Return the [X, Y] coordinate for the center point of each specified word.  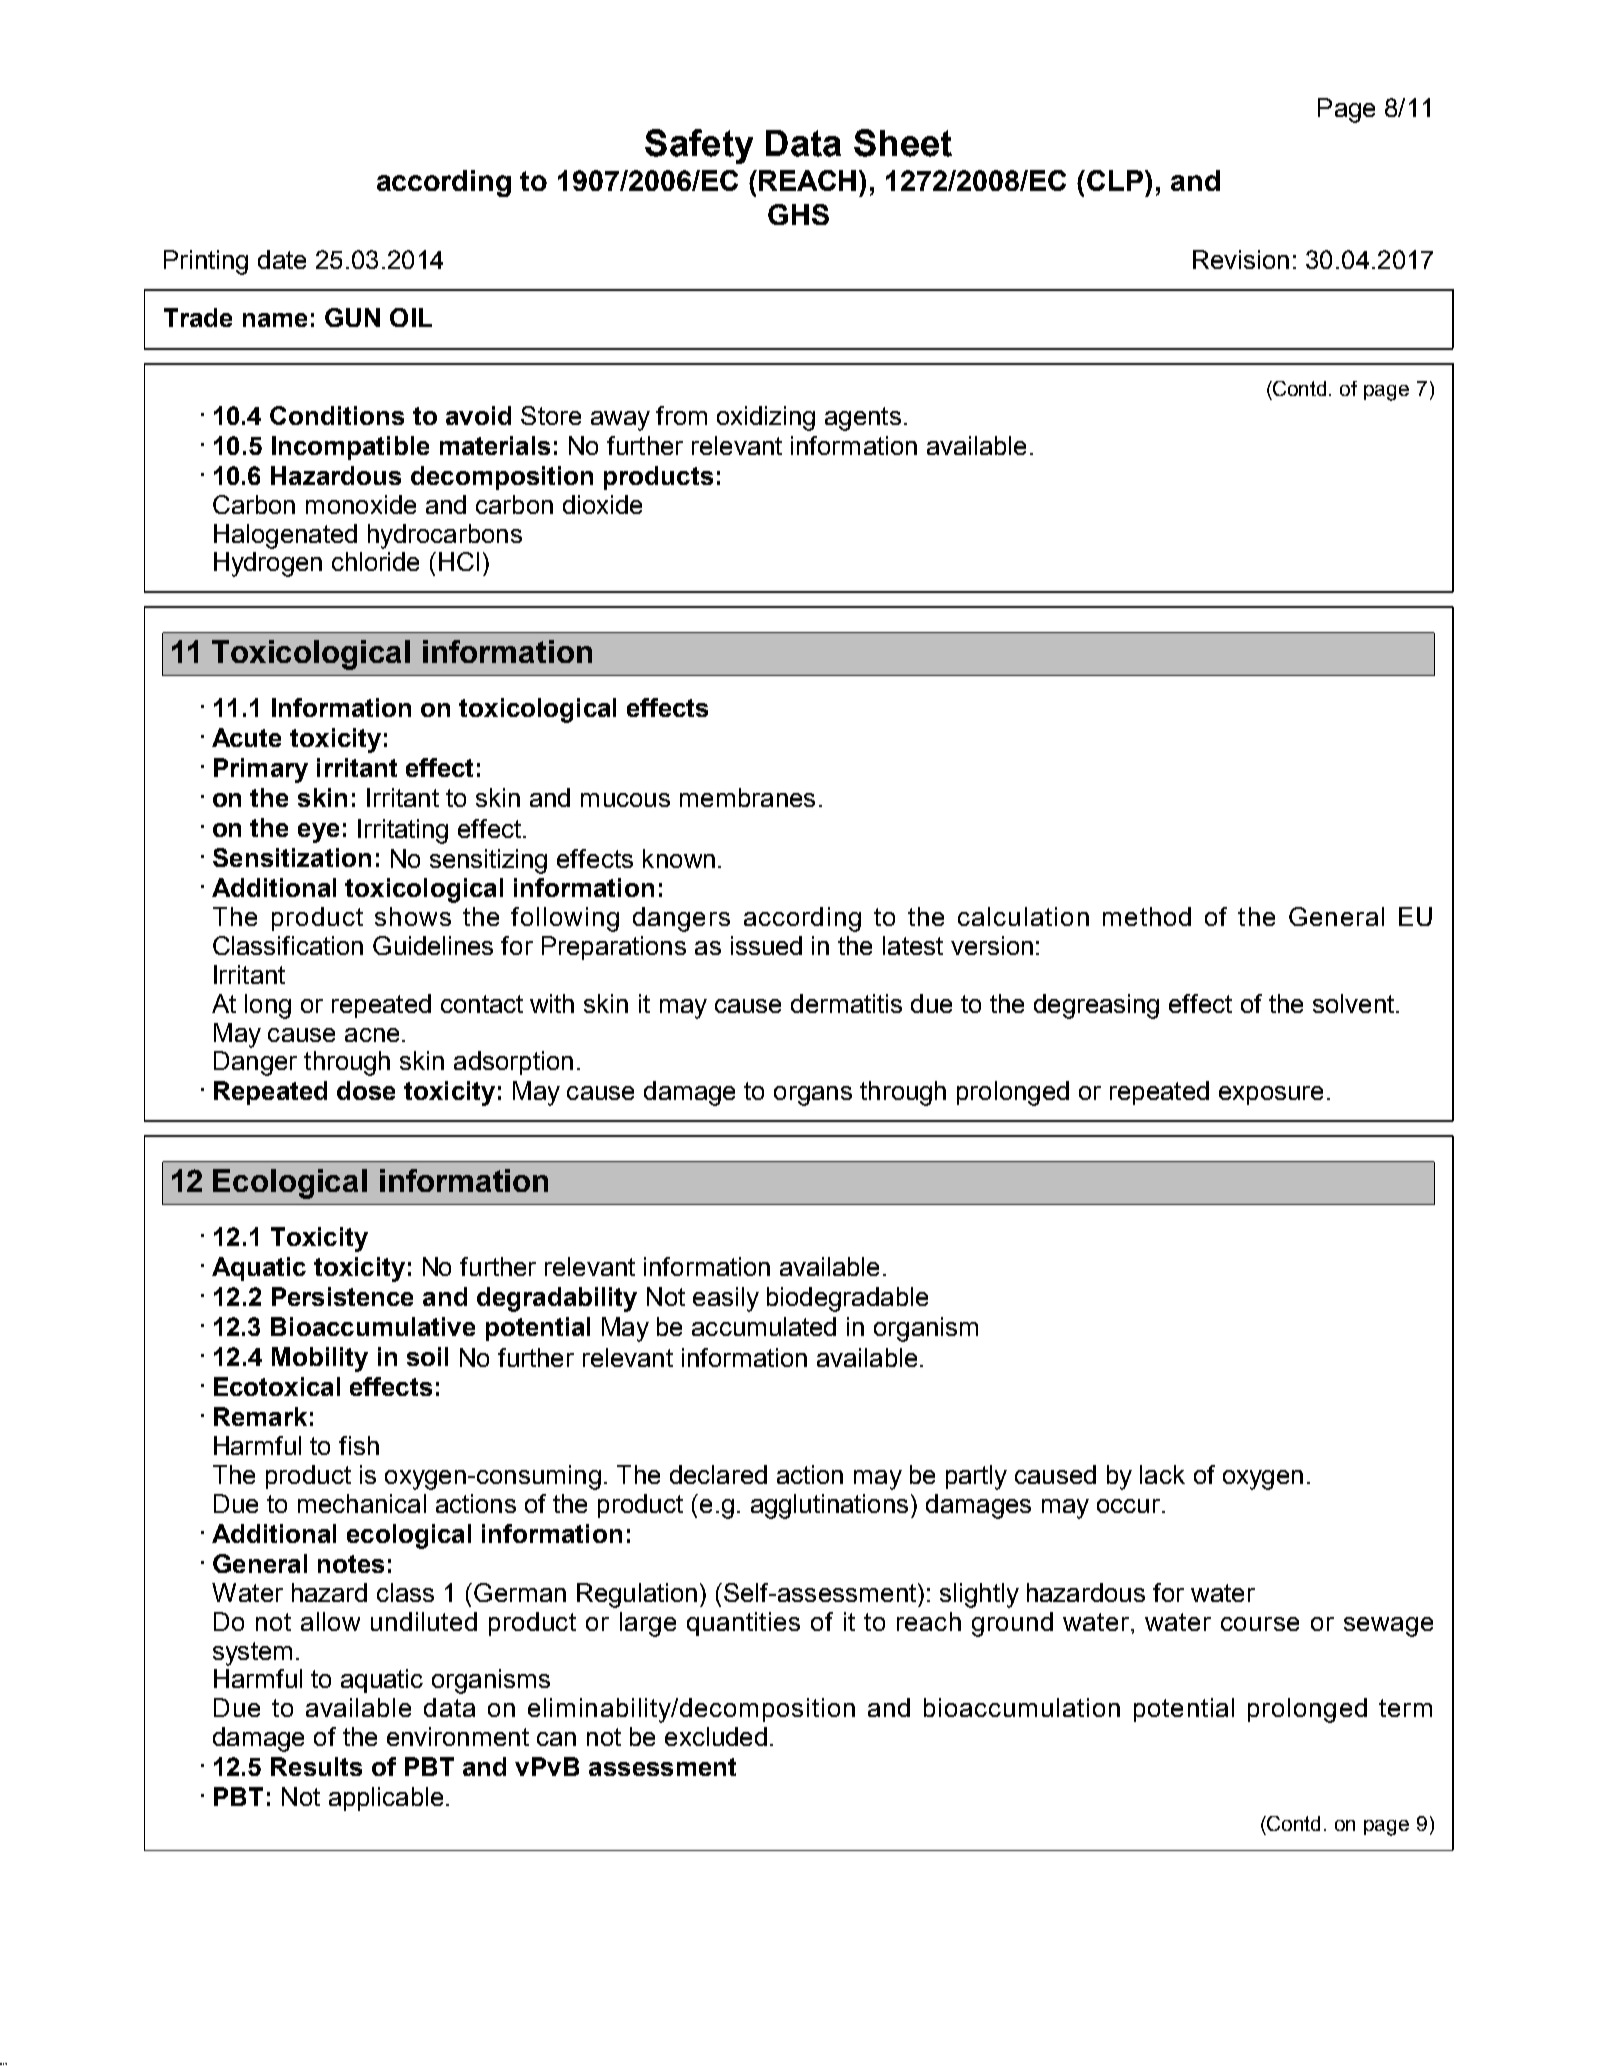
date [282, 259]
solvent [1353, 1003]
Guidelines [433, 945]
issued [766, 945]
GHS [798, 214]
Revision [1241, 259]
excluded [716, 1736]
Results [316, 1766]
